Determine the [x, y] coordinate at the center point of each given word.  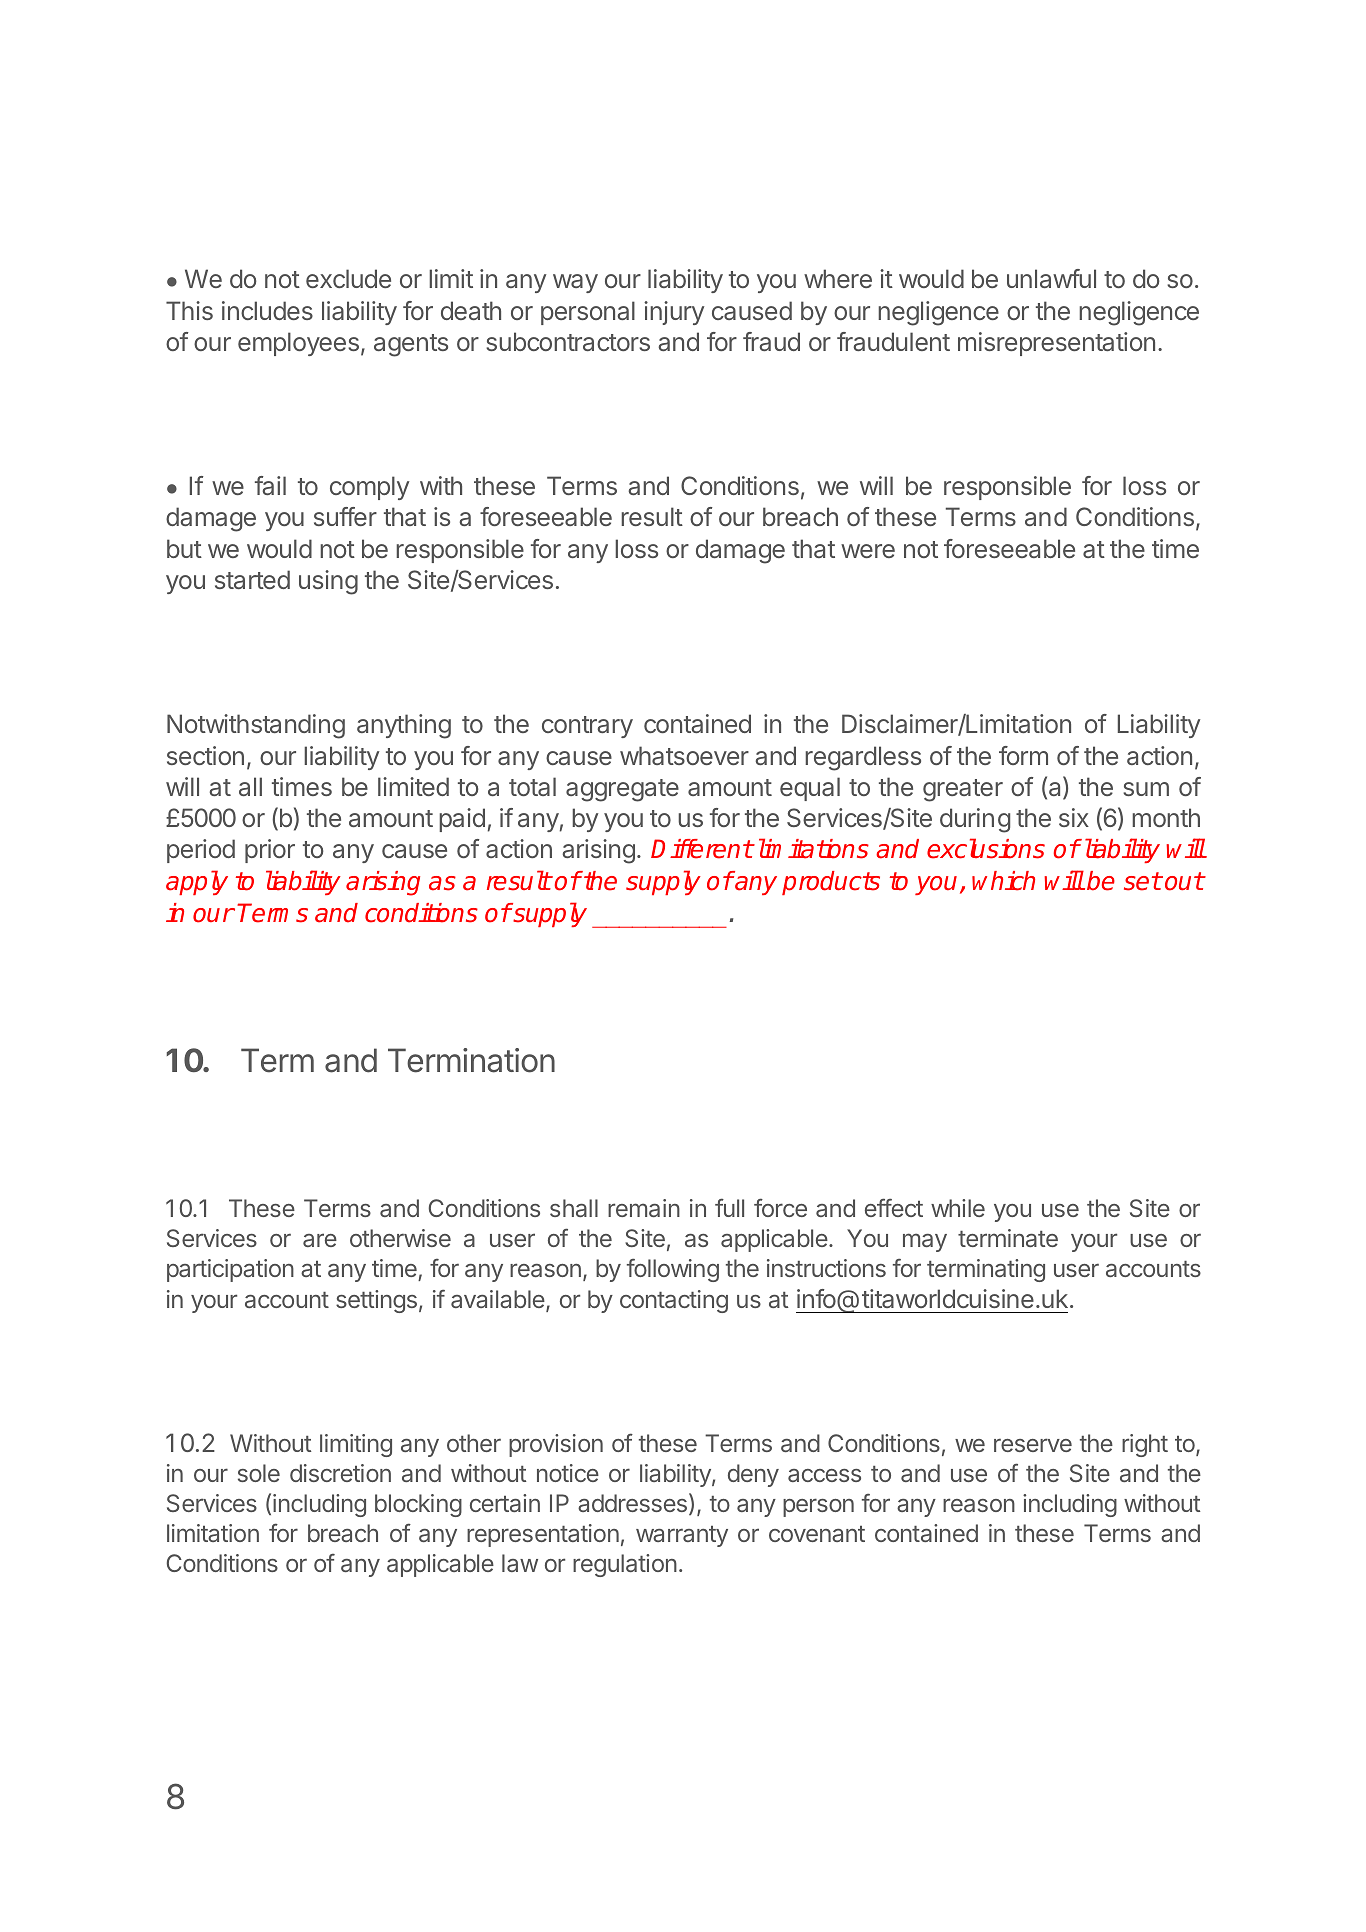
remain [644, 1208]
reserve [1033, 1445]
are [320, 1240]
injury [674, 313]
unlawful [1051, 278]
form [1023, 755]
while [958, 1208]
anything [404, 726]
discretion [340, 1473]
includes [267, 310]
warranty [682, 1536]
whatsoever [684, 755]
